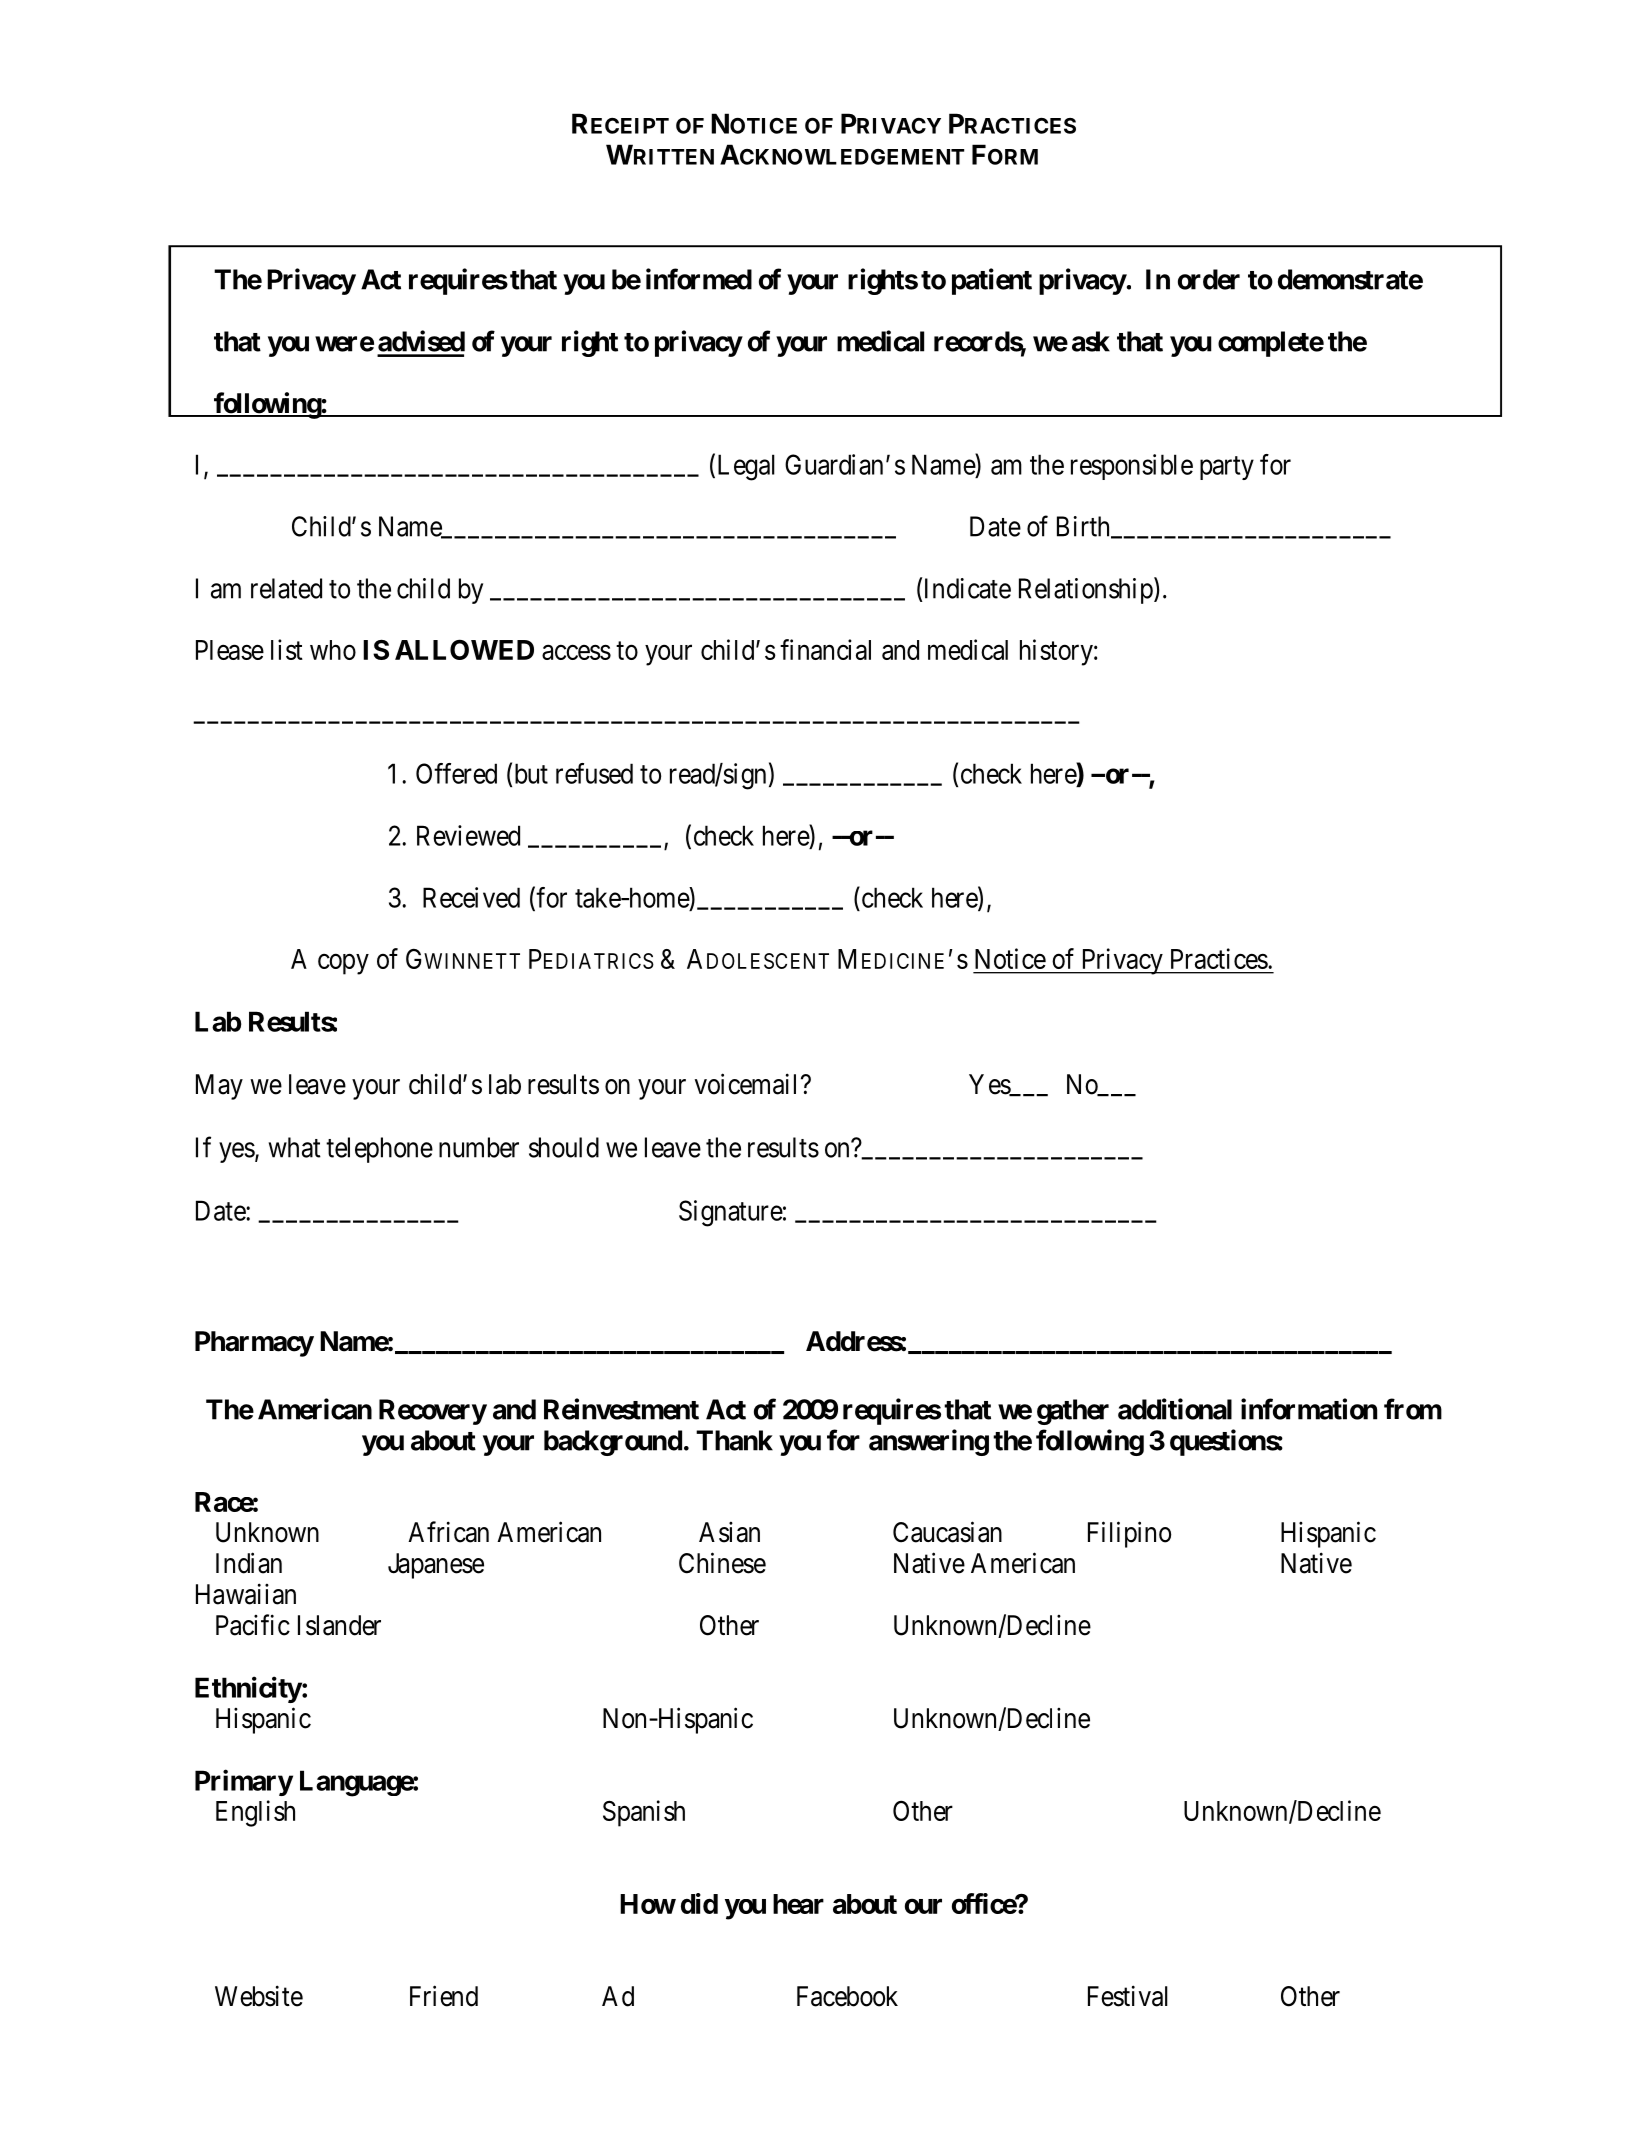 Image resolution: width=1646 pixels, height=2130 pixels. I want to click on patient, so click(992, 281).
